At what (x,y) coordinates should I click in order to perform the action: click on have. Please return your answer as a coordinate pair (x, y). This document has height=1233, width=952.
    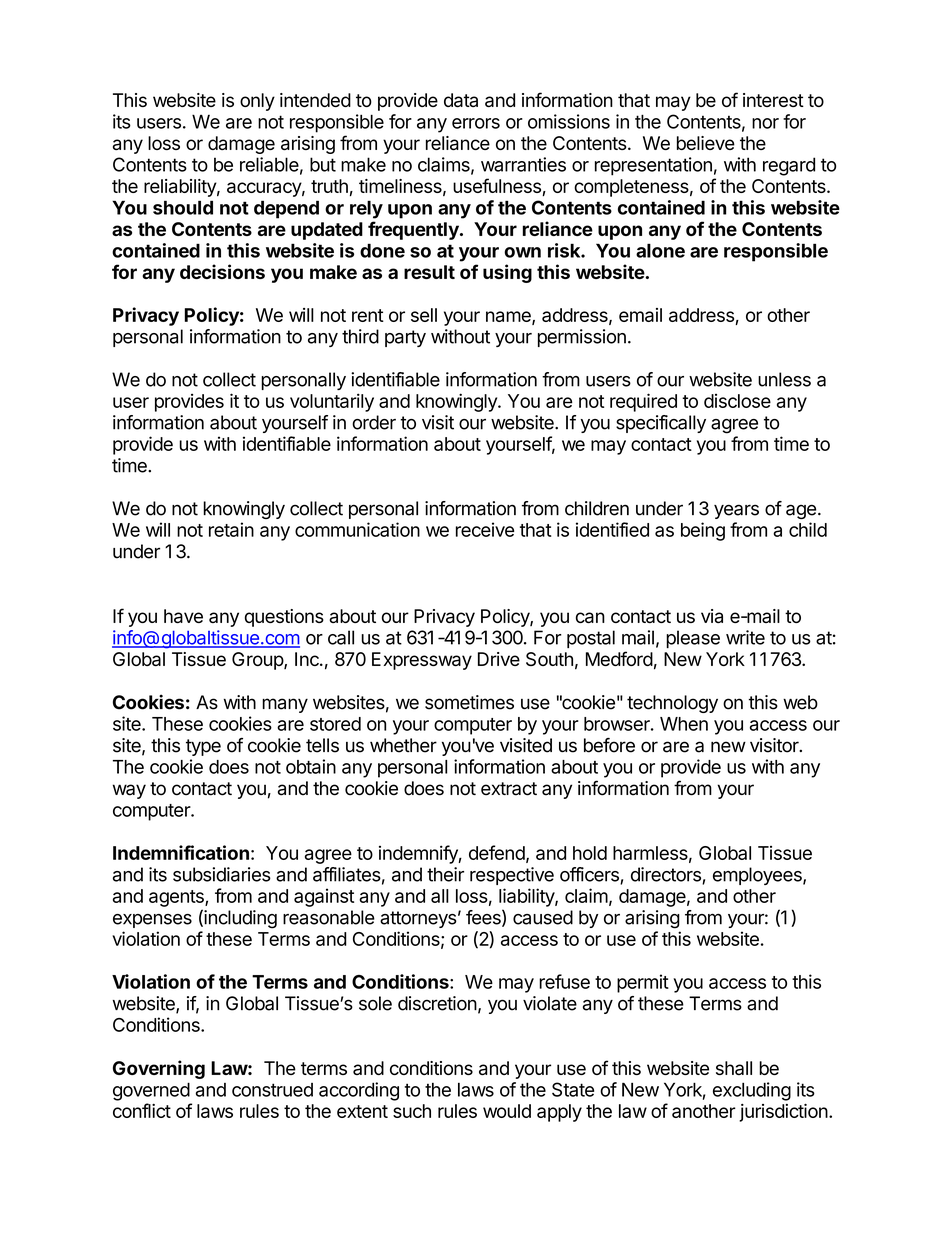
    Looking at the image, I should click on (183, 616).
